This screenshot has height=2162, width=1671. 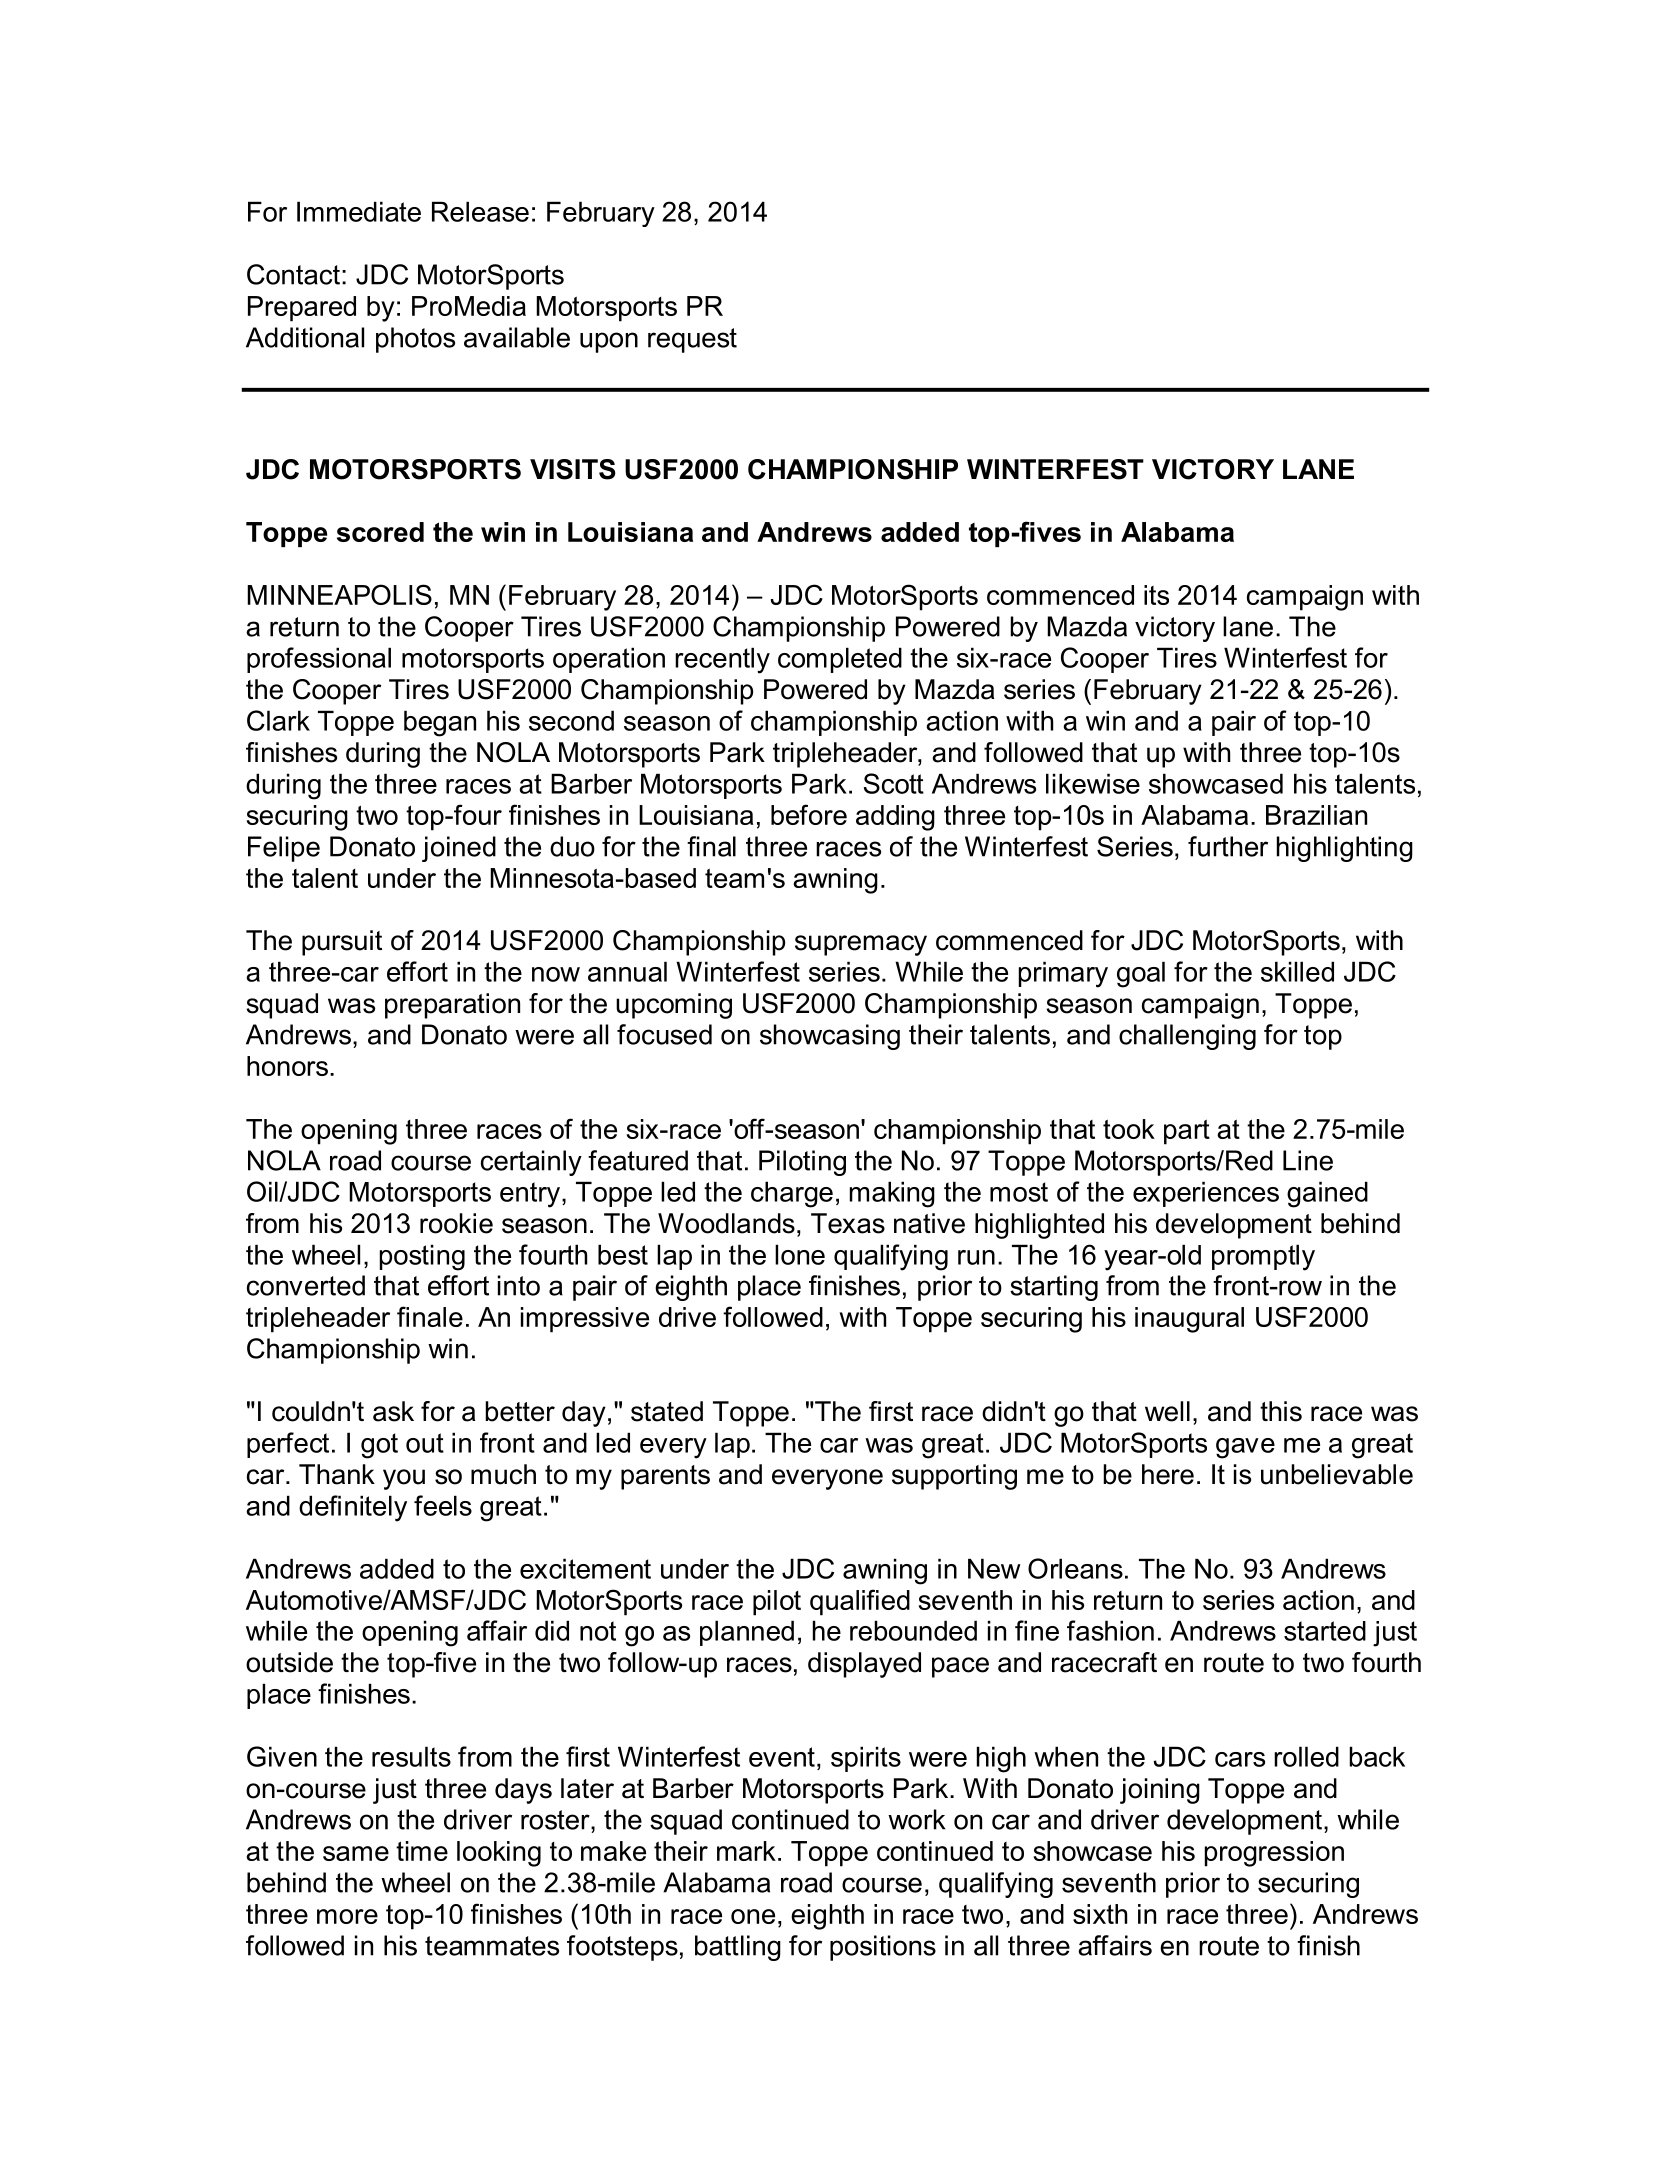 I want to click on positions, so click(x=883, y=1948).
